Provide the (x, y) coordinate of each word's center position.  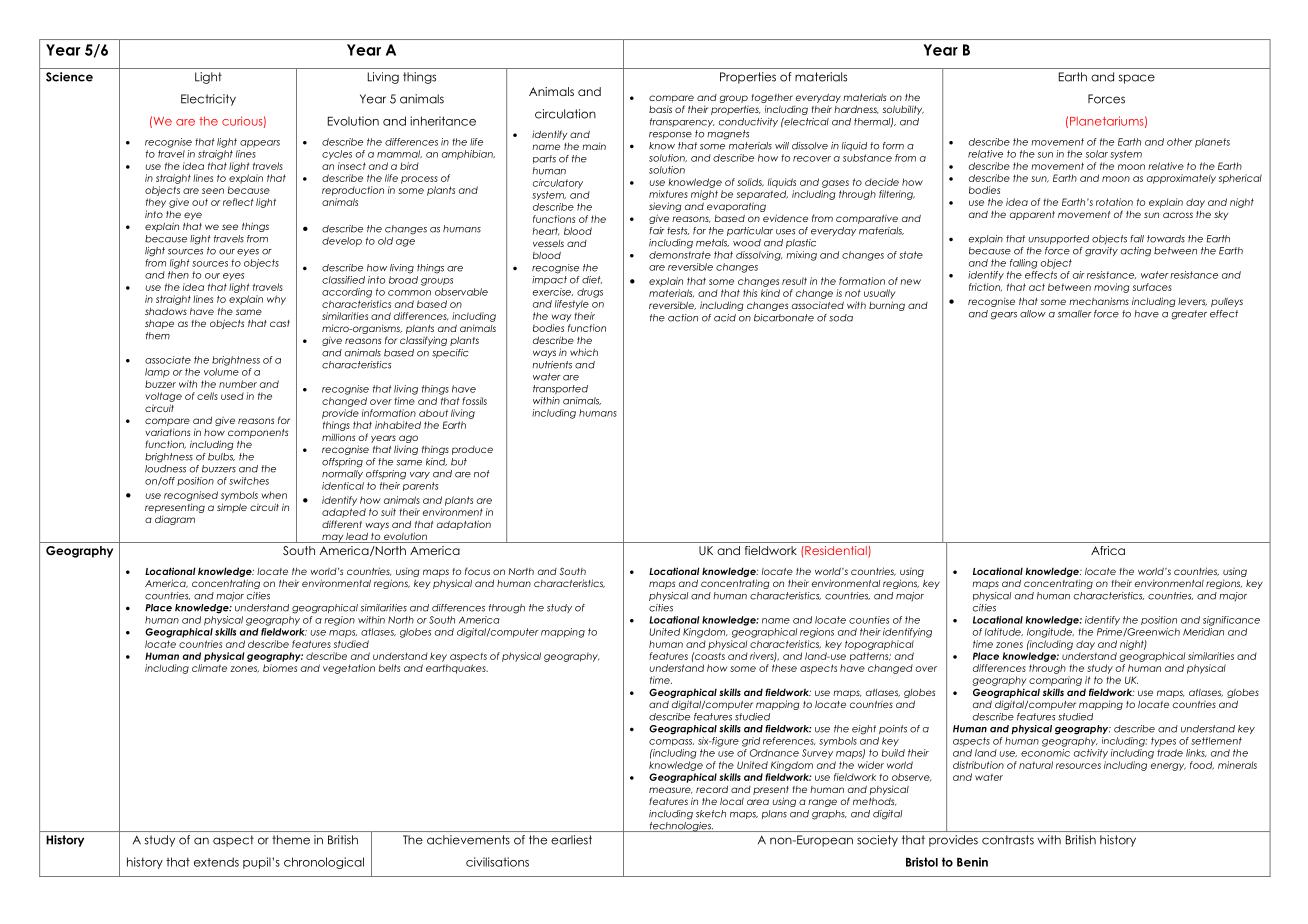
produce (472, 450)
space (1137, 79)
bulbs (221, 457)
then (178, 275)
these (784, 668)
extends (216, 862)
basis (660, 109)
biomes (280, 668)
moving (1111, 288)
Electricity (208, 100)
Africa (1108, 550)
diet (592, 280)
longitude (1050, 633)
